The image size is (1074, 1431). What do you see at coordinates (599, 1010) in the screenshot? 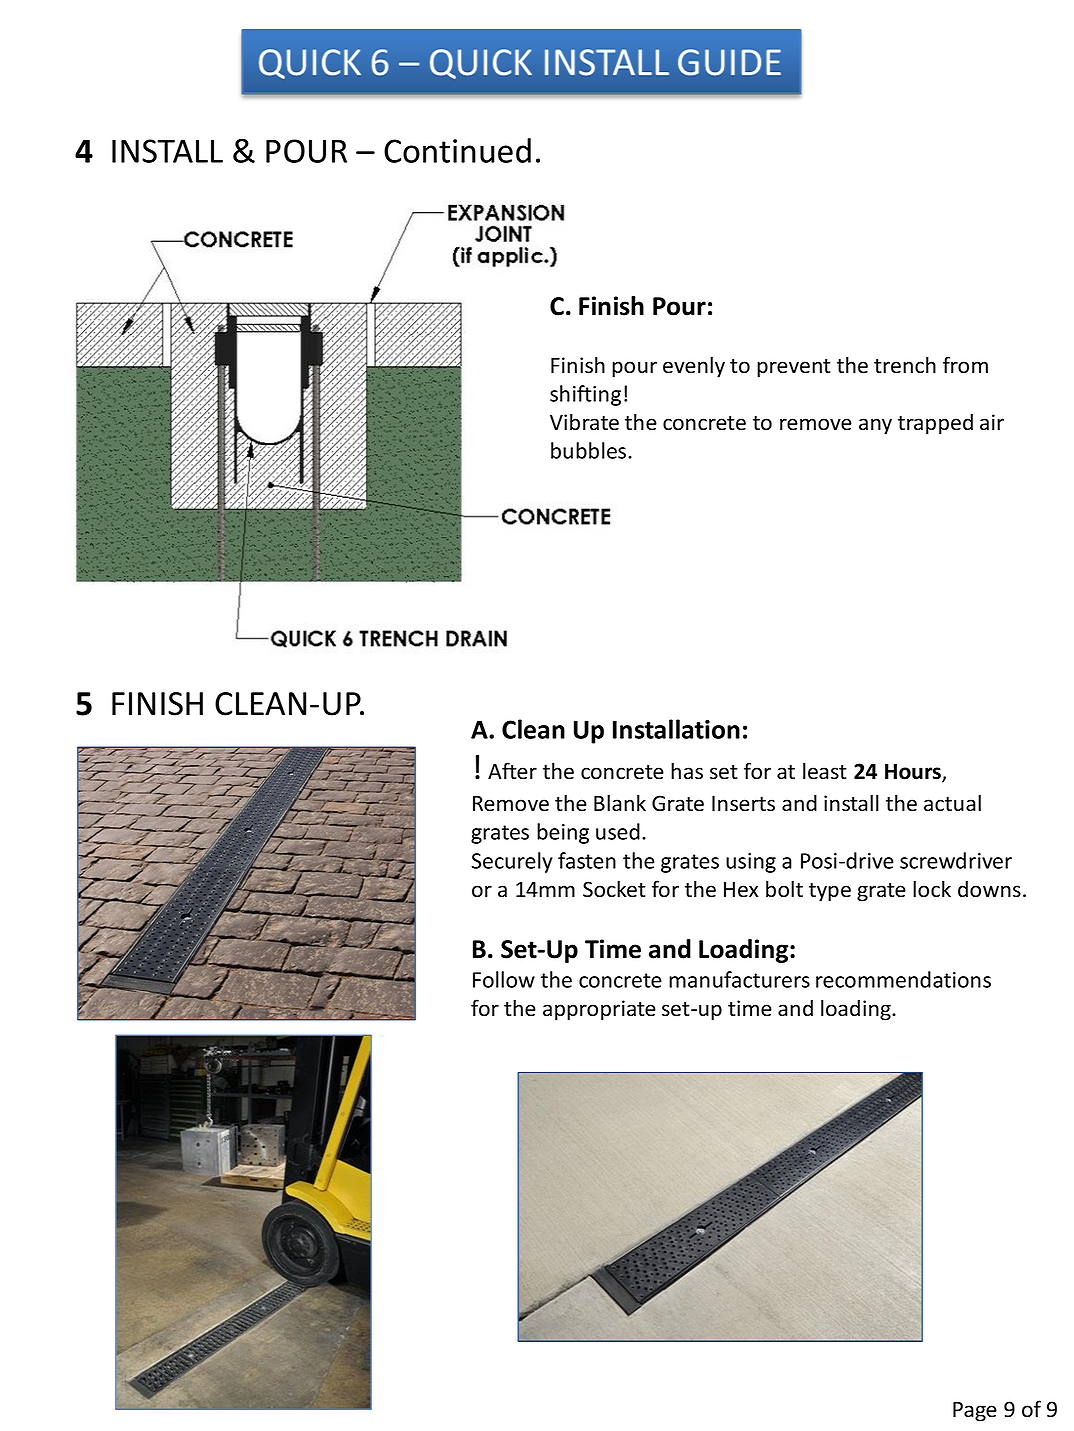
I see `appropriate` at bounding box center [599, 1010].
